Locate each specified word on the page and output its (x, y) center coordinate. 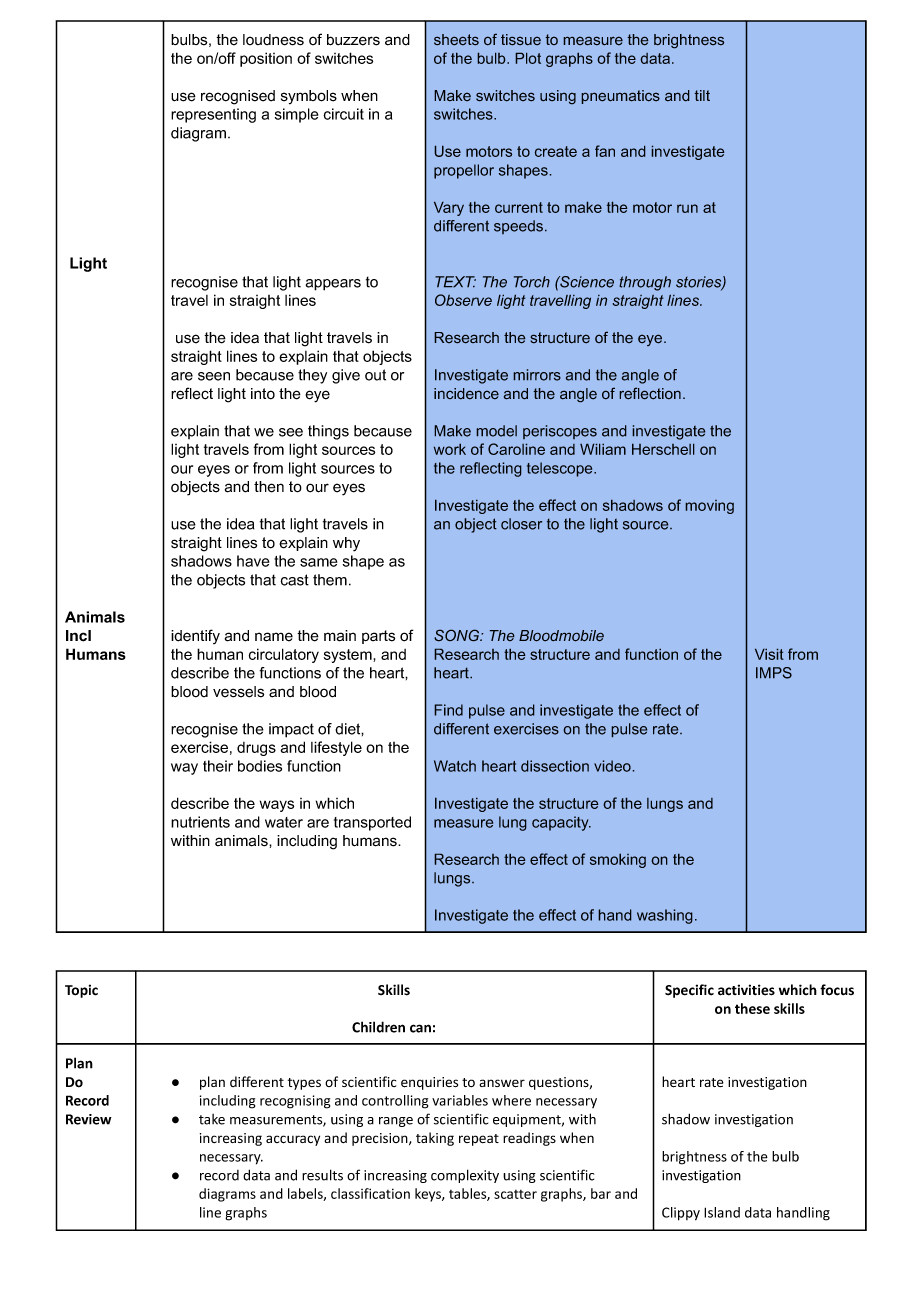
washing (665, 916)
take (212, 1119)
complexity (465, 1176)
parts (378, 637)
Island (722, 1212)
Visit (769, 654)
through (645, 283)
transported (372, 823)
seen (214, 376)
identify (195, 636)
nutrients (200, 822)
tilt (702, 95)
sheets (456, 40)
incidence (466, 394)
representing (213, 115)
